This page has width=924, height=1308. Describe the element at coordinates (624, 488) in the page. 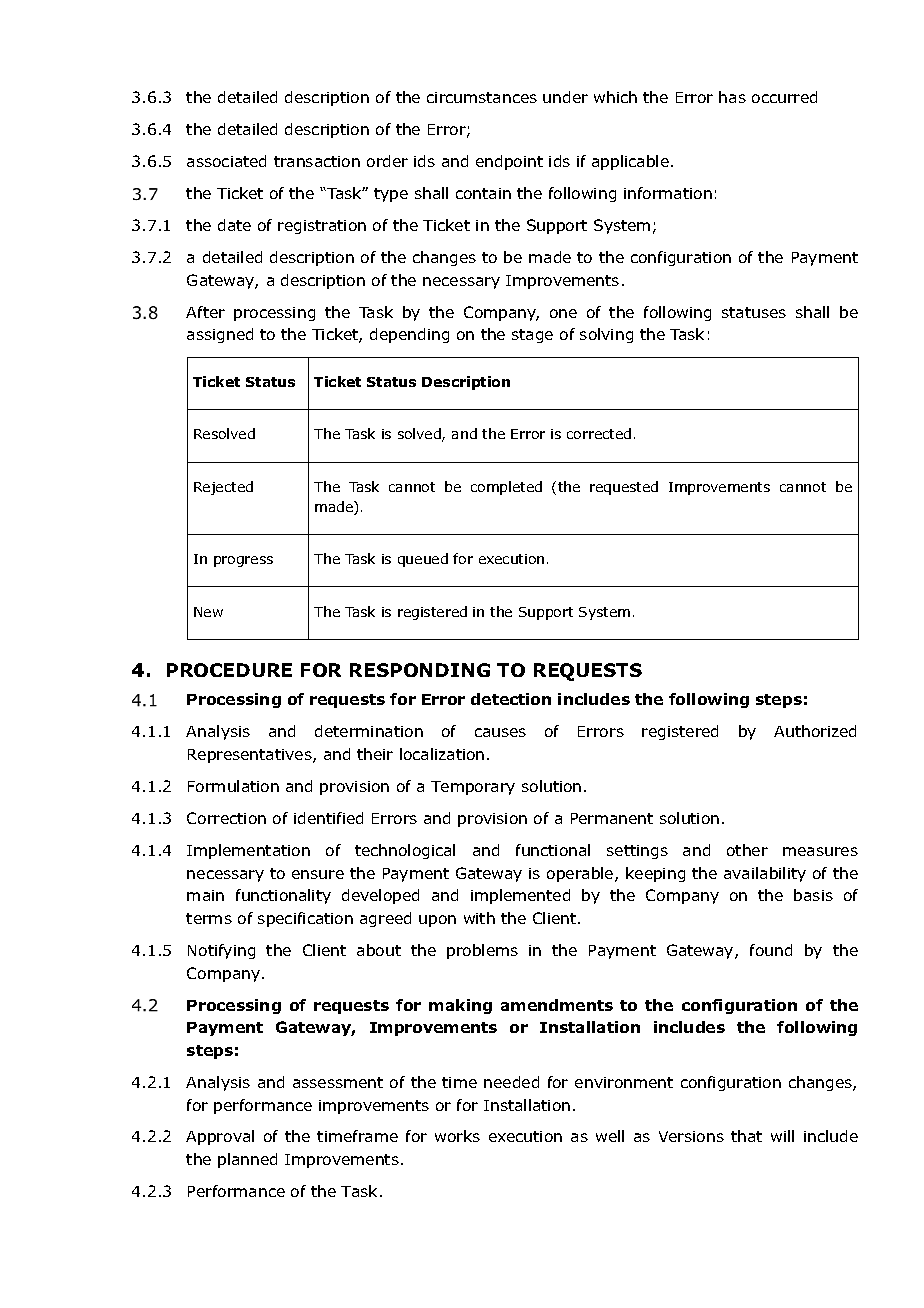

I see `requested` at that location.
